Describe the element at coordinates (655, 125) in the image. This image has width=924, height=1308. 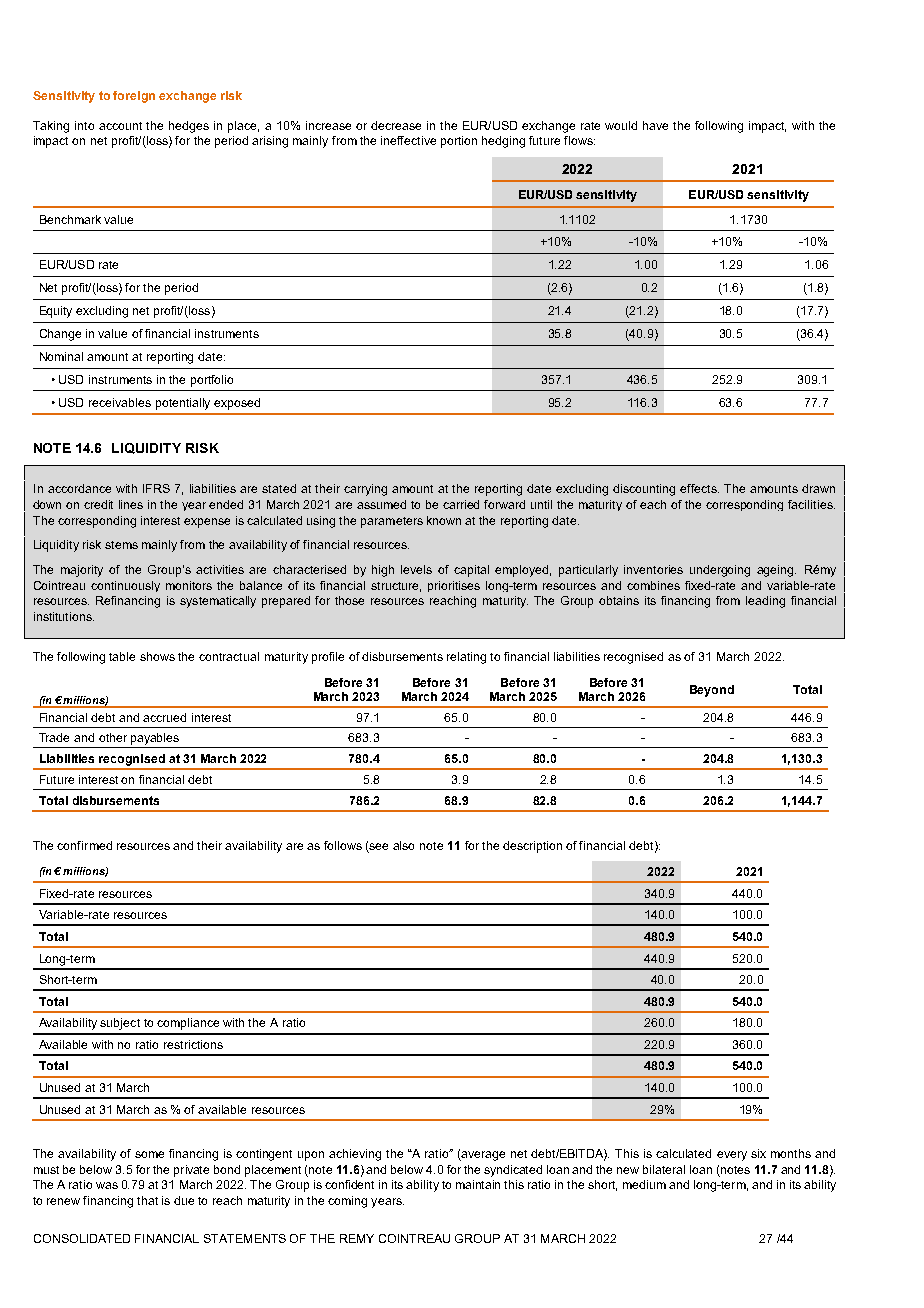
I see `have` at that location.
